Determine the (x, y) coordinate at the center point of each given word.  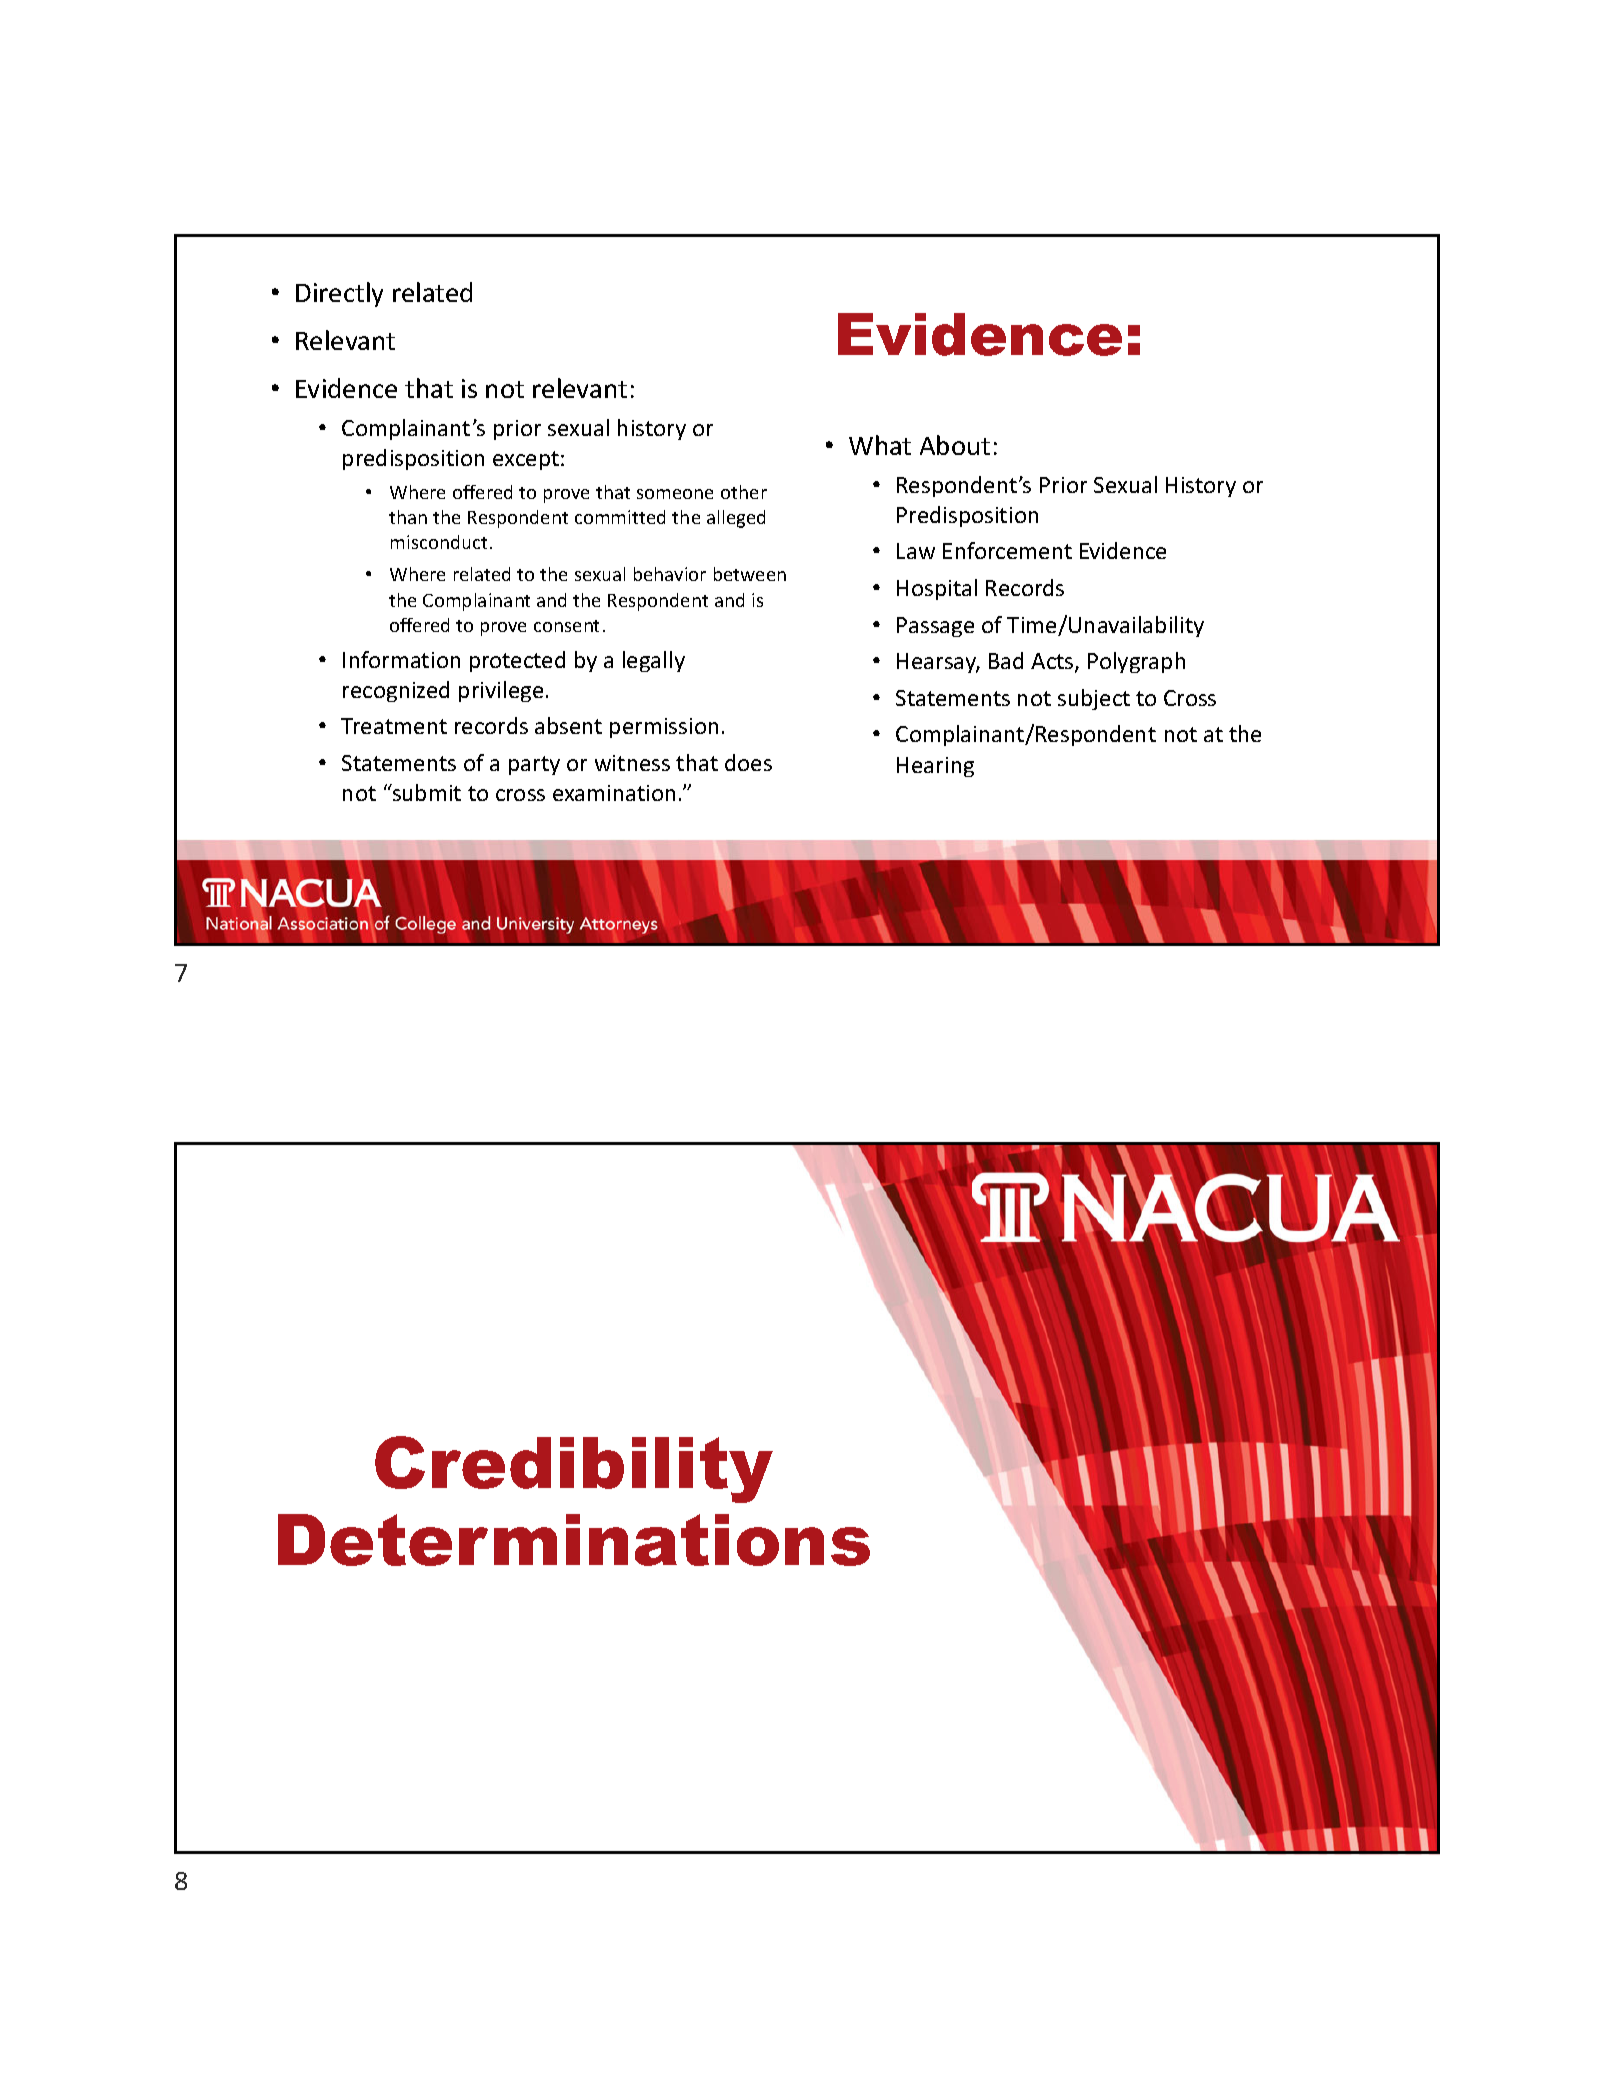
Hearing (935, 767)
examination (614, 793)
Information (401, 659)
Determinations (574, 1540)
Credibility (574, 1469)
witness (632, 763)
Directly (339, 294)
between (750, 574)
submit (426, 792)
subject (1094, 699)
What (880, 445)
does (748, 762)
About (955, 445)
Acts (1053, 662)
